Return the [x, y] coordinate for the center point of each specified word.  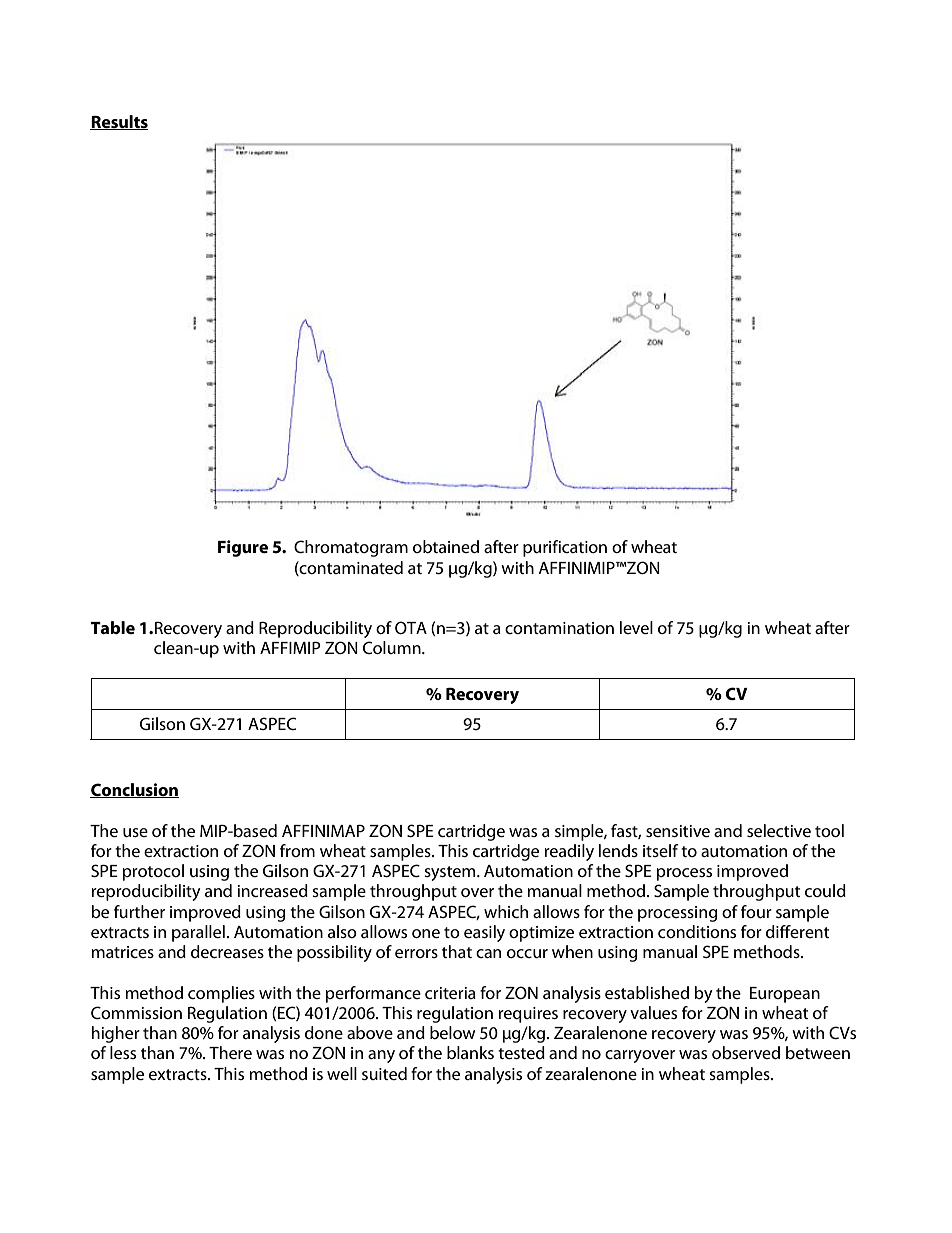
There [230, 1052]
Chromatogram [351, 548]
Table [113, 627]
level [636, 627]
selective [779, 830]
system [451, 873]
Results [119, 122]
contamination [559, 628]
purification [565, 548]
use [135, 832]
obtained [446, 546]
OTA [411, 627]
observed [746, 1052]
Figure [243, 548]
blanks [470, 1052]
